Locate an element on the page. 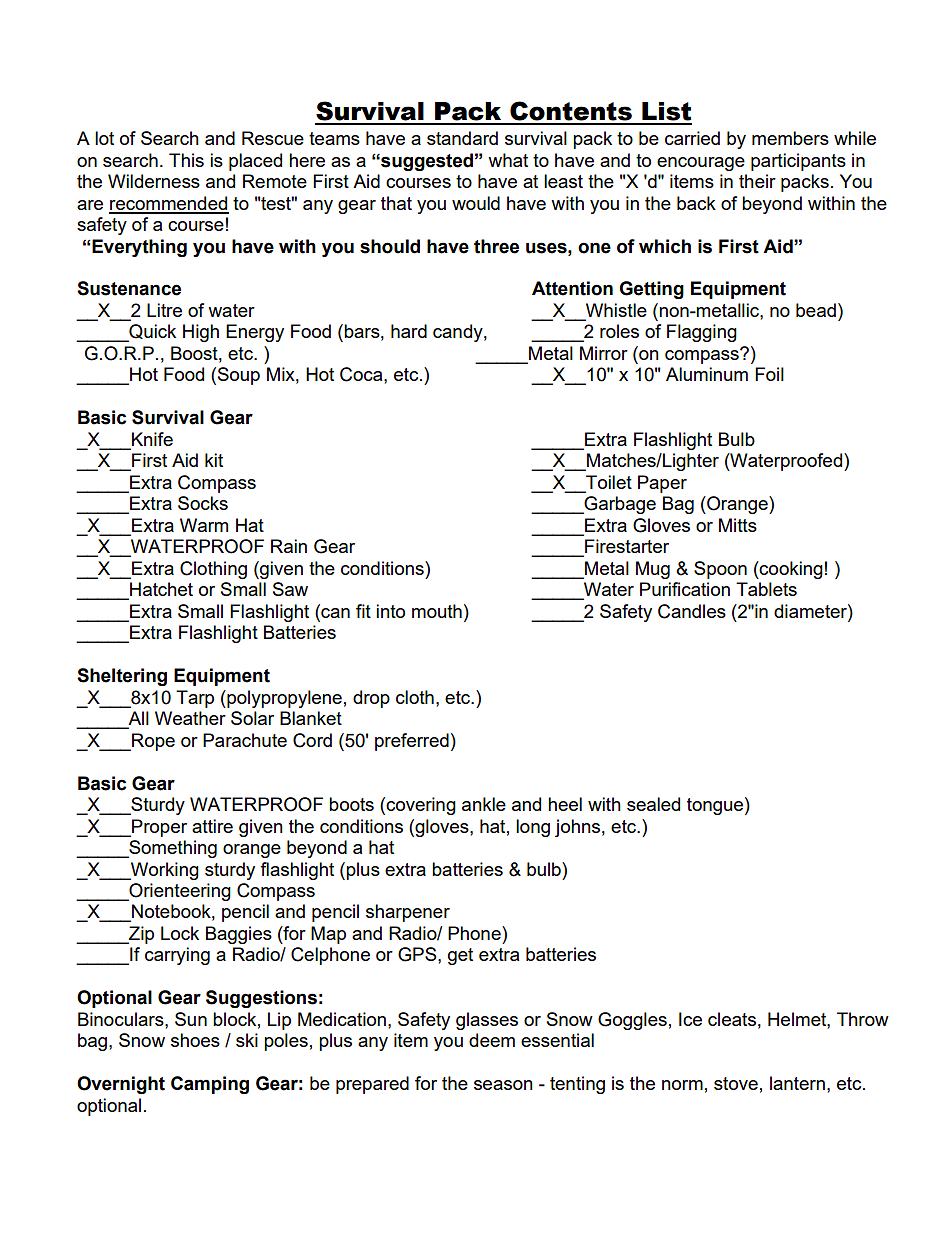 This image has width=952, height=1233. Saw is located at coordinates (290, 589).
